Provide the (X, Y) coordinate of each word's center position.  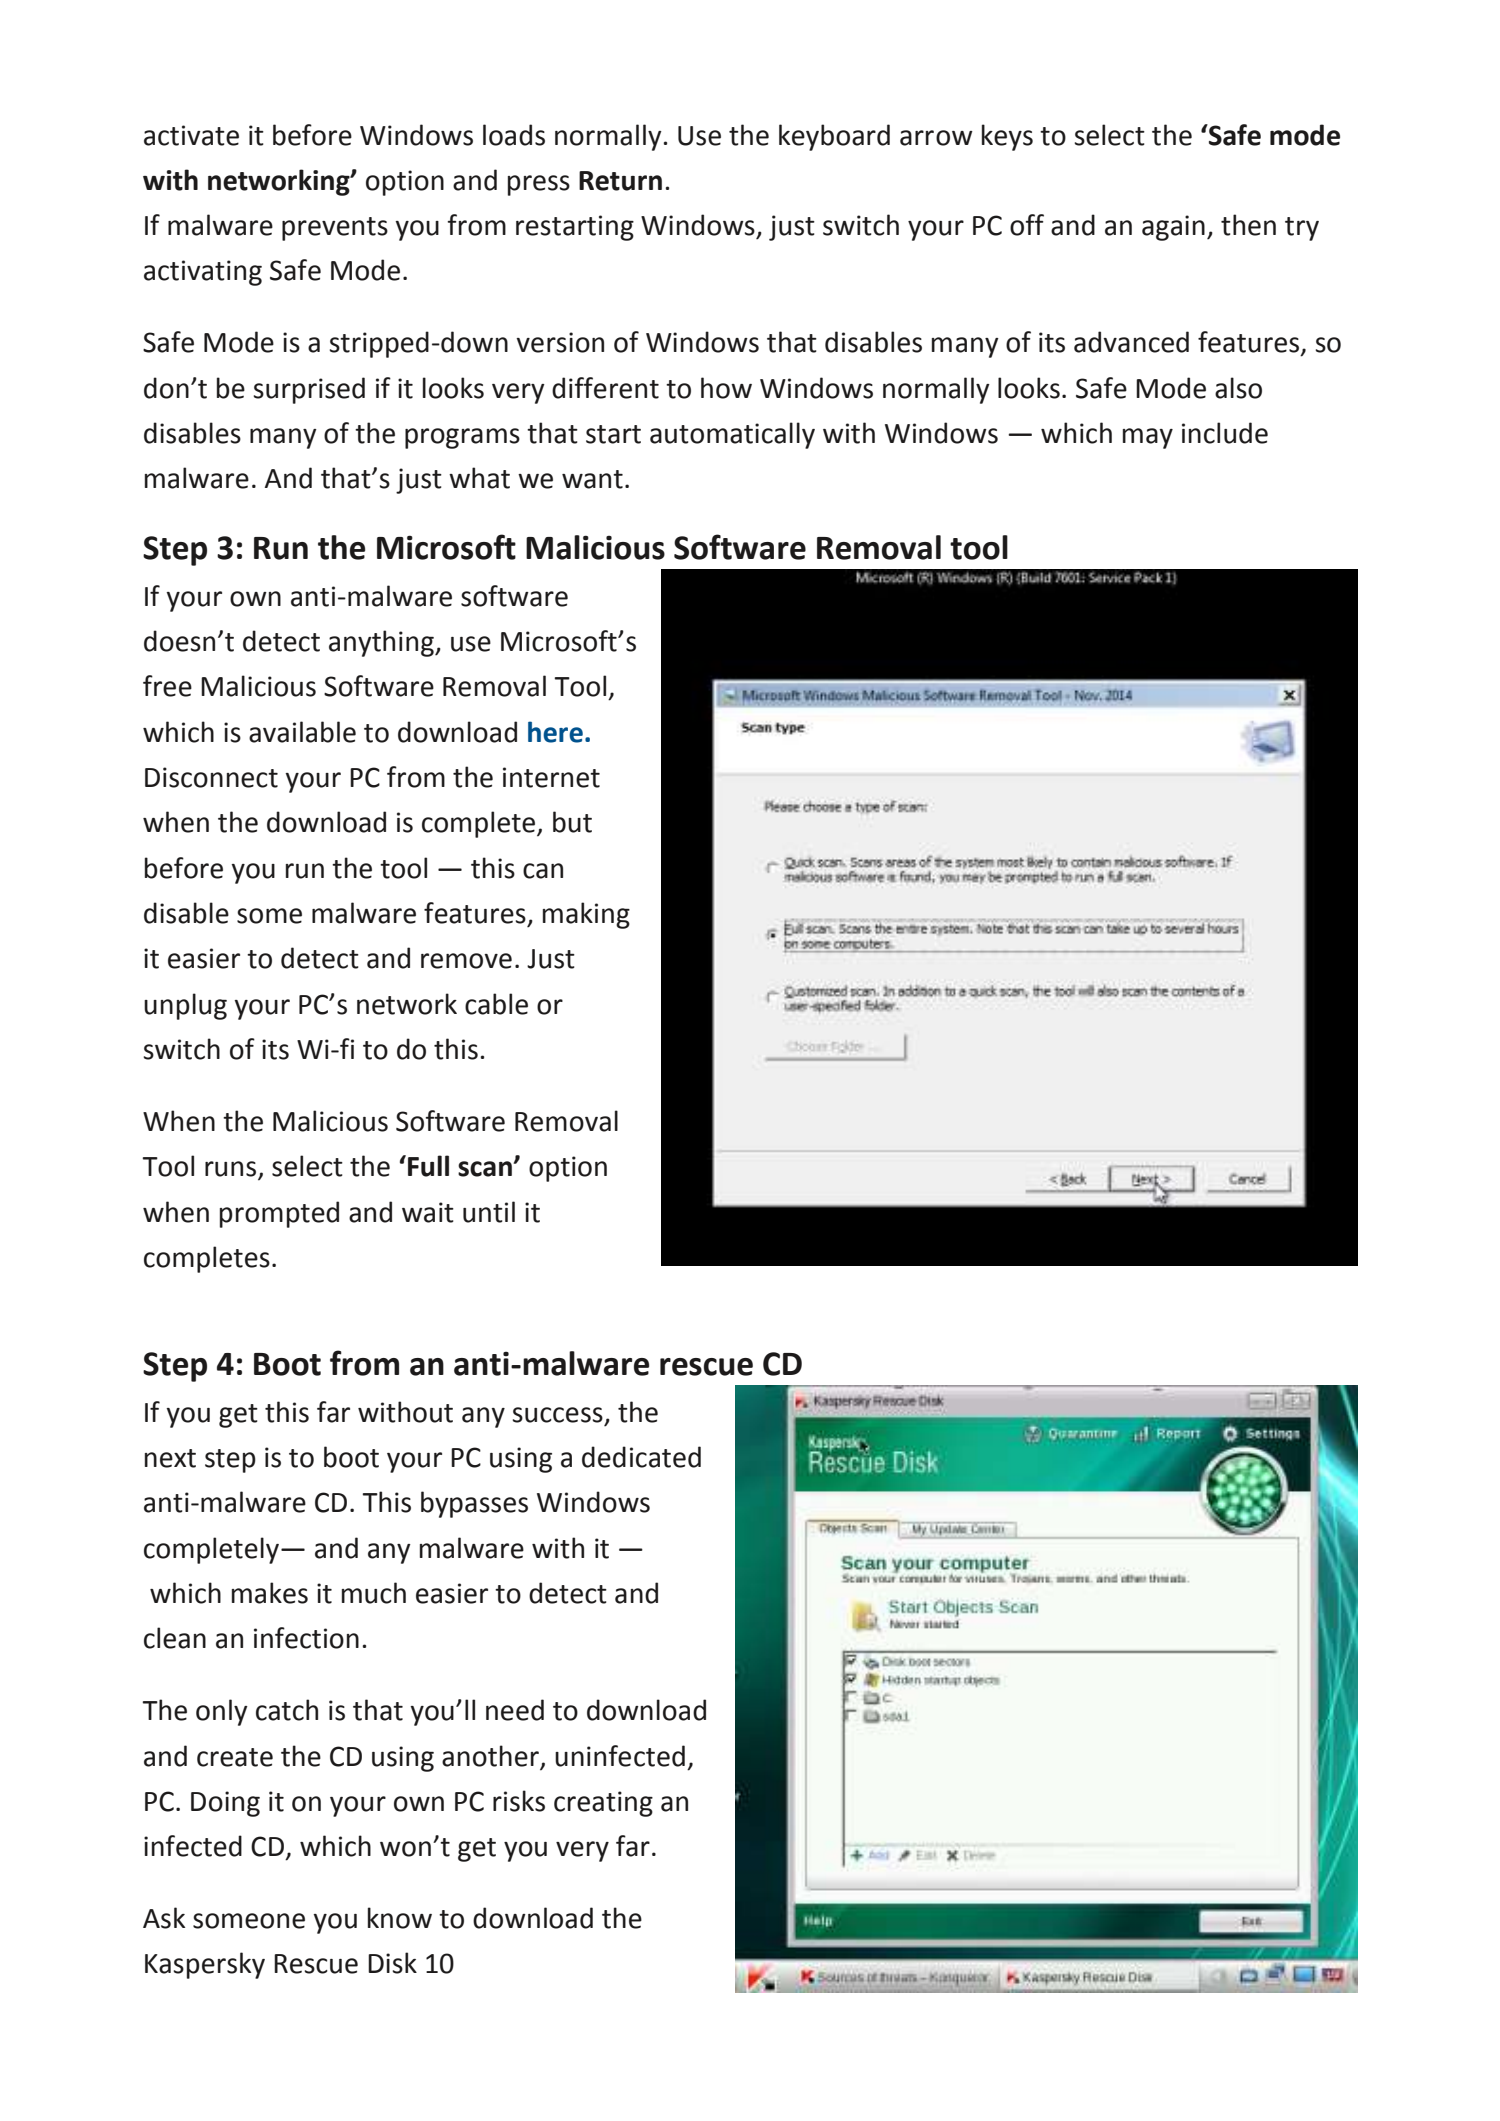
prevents (335, 229)
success (558, 1415)
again (1173, 228)
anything (382, 643)
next (170, 1458)
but (572, 822)
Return (620, 181)
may (1148, 438)
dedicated (641, 1457)
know (400, 1918)
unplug (185, 1006)
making (586, 915)
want (592, 479)
